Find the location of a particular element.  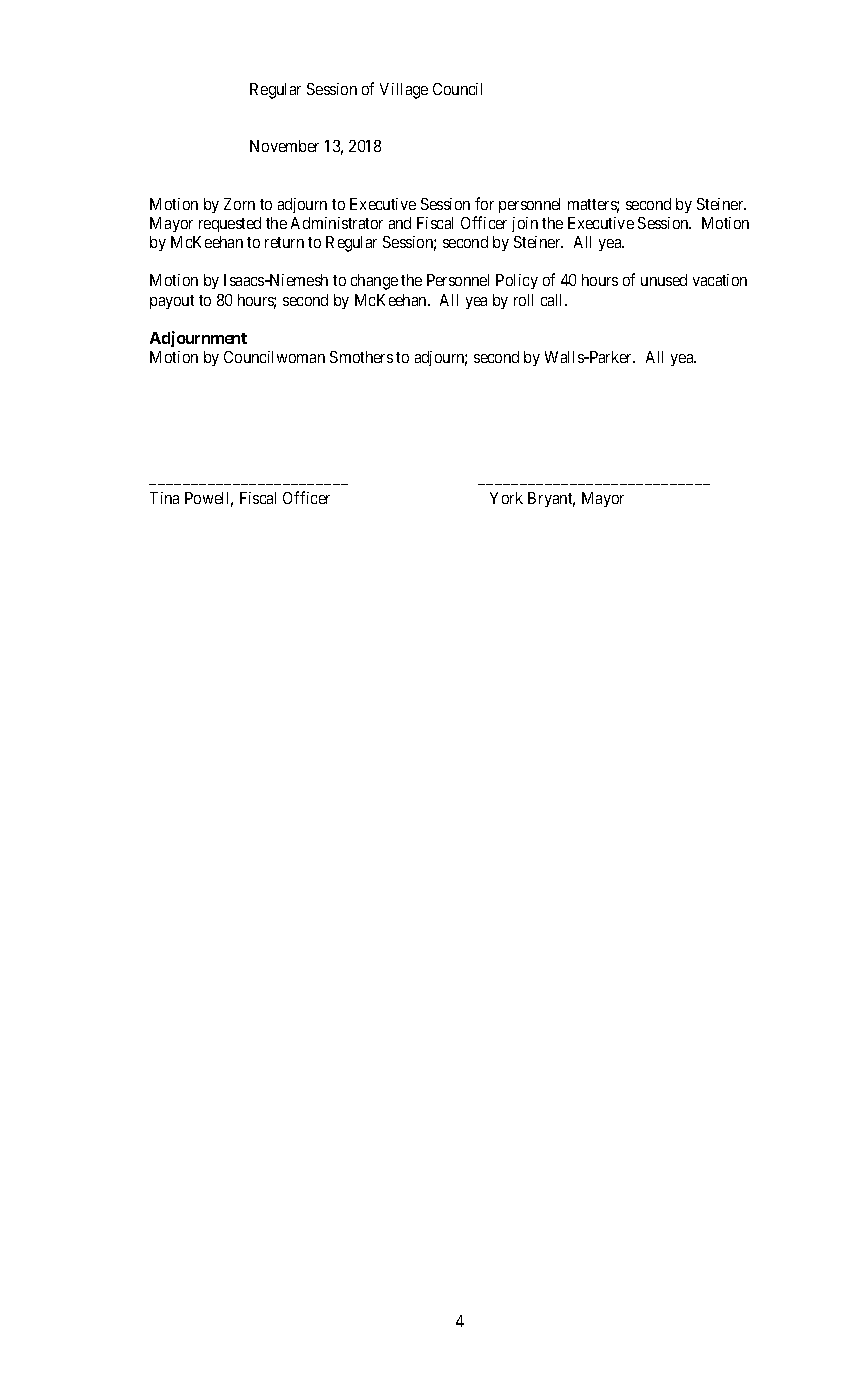

Tina is located at coordinates (164, 498).
